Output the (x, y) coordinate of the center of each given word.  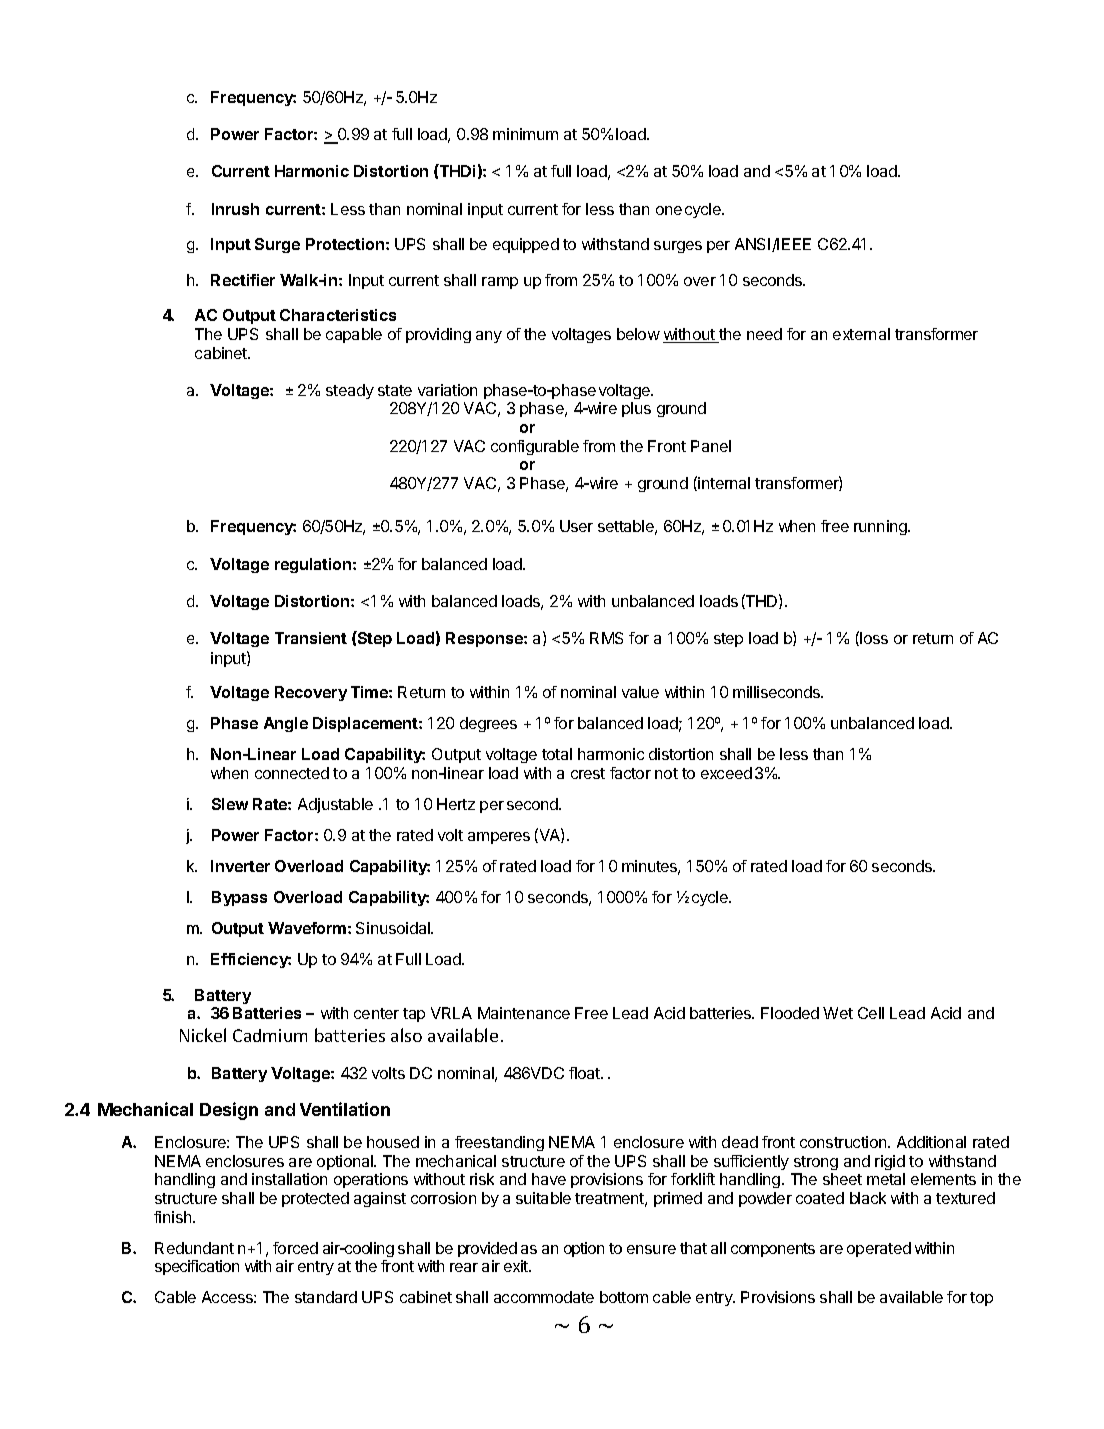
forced (295, 1248)
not (666, 773)
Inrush (235, 209)
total (557, 754)
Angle (286, 724)
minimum (525, 134)
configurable (535, 447)
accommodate (544, 1297)
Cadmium (270, 1035)
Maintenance (524, 1013)
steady (350, 391)
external (861, 334)
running (881, 527)
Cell (871, 1013)
